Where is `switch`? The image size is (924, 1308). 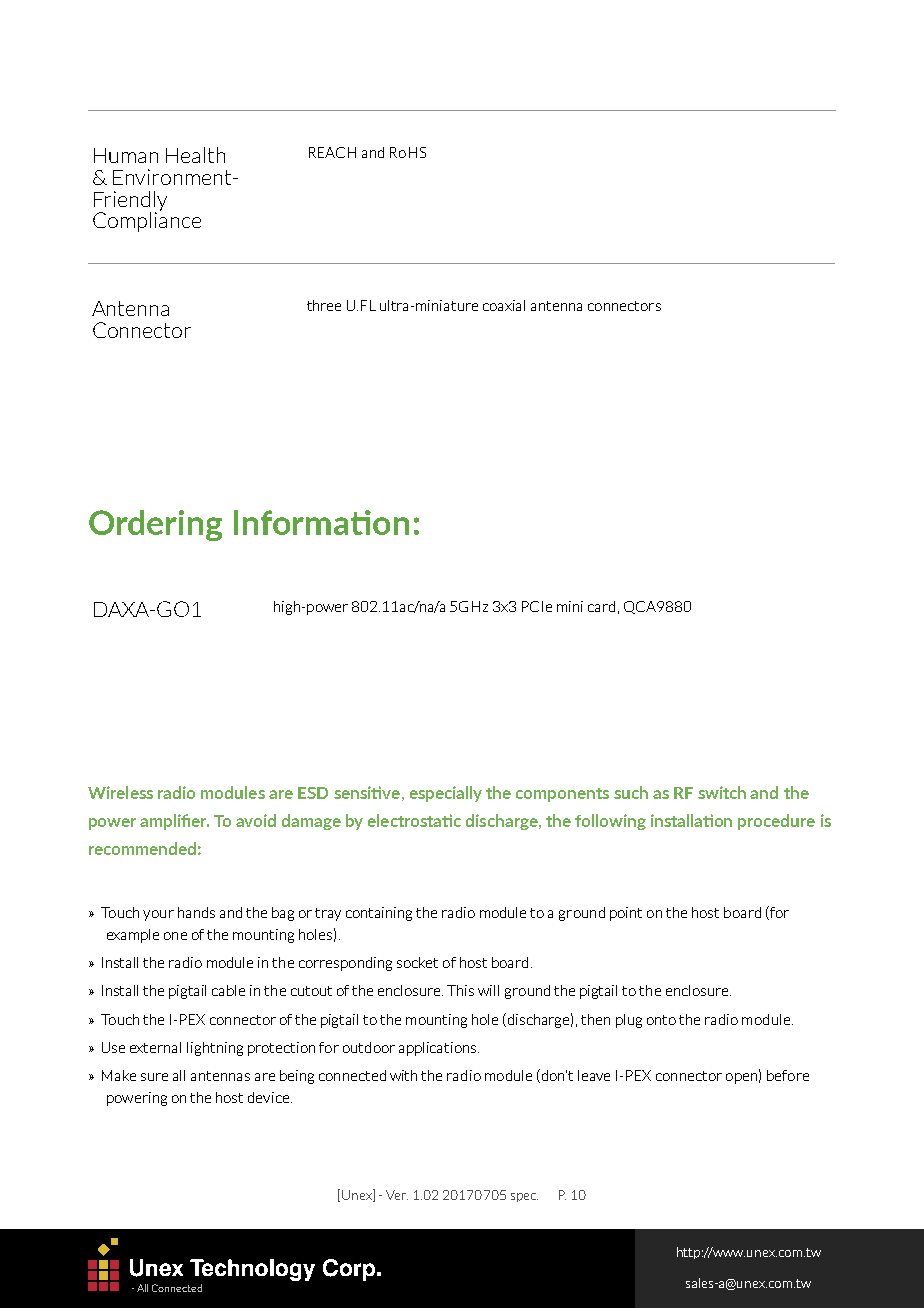 switch is located at coordinates (722, 792).
